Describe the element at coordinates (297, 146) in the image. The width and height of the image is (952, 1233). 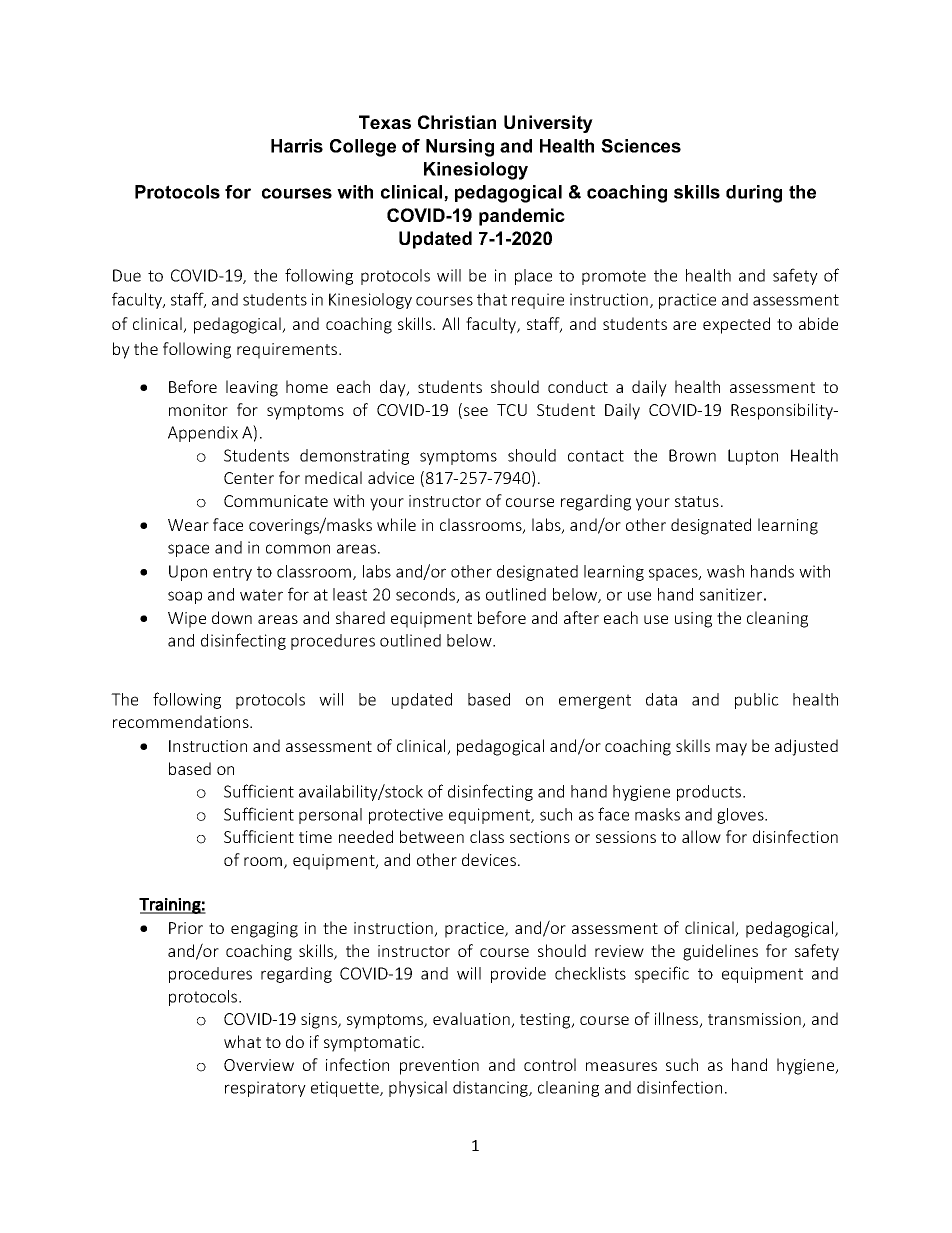
I see `Harris` at that location.
